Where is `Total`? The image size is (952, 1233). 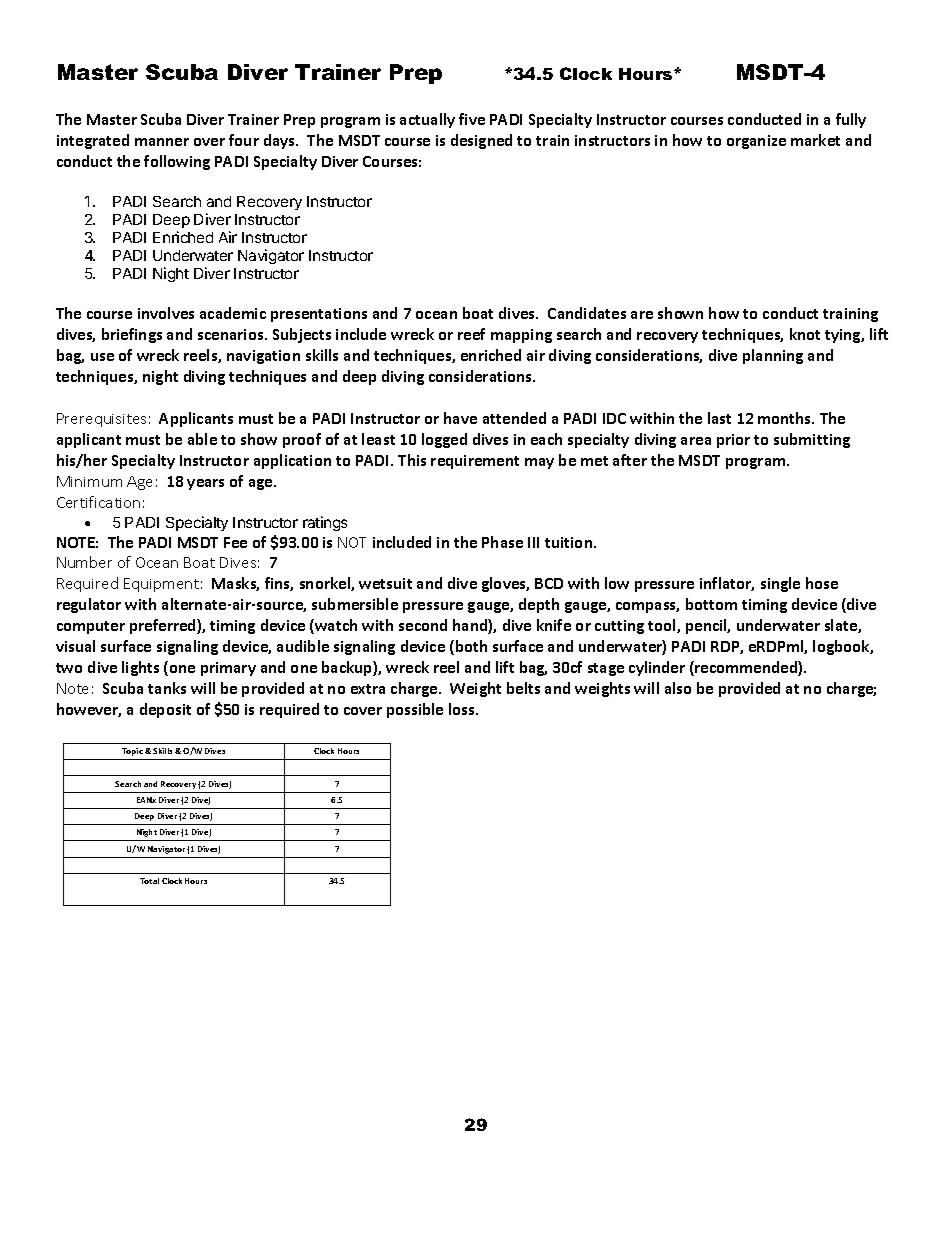 Total is located at coordinates (149, 881).
